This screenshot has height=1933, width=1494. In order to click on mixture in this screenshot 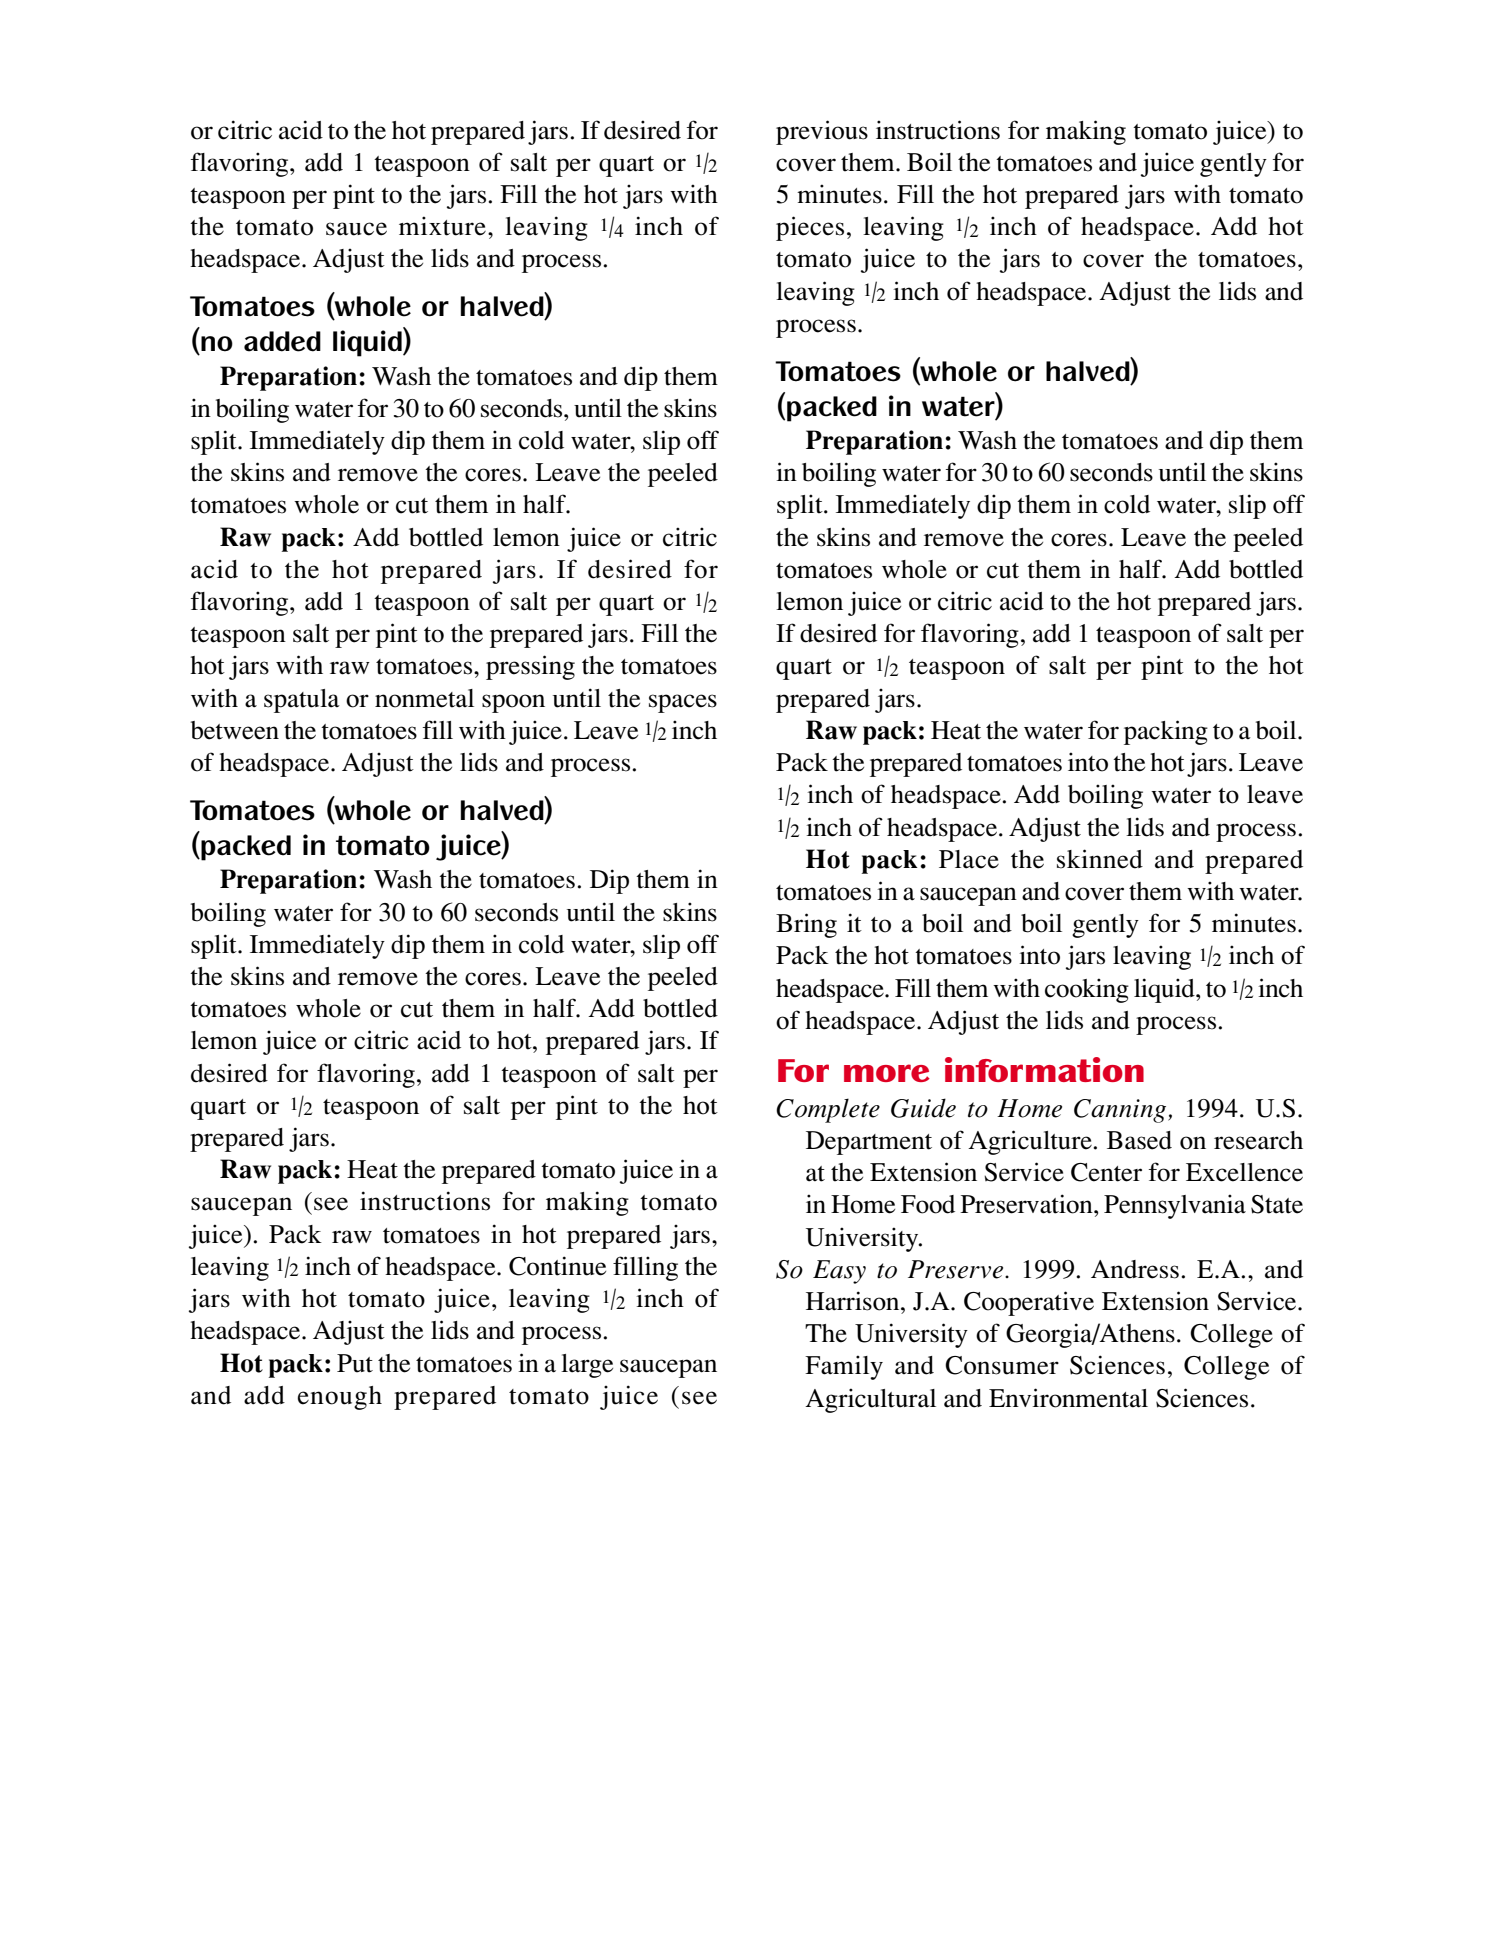, I will do `click(442, 226)`.
